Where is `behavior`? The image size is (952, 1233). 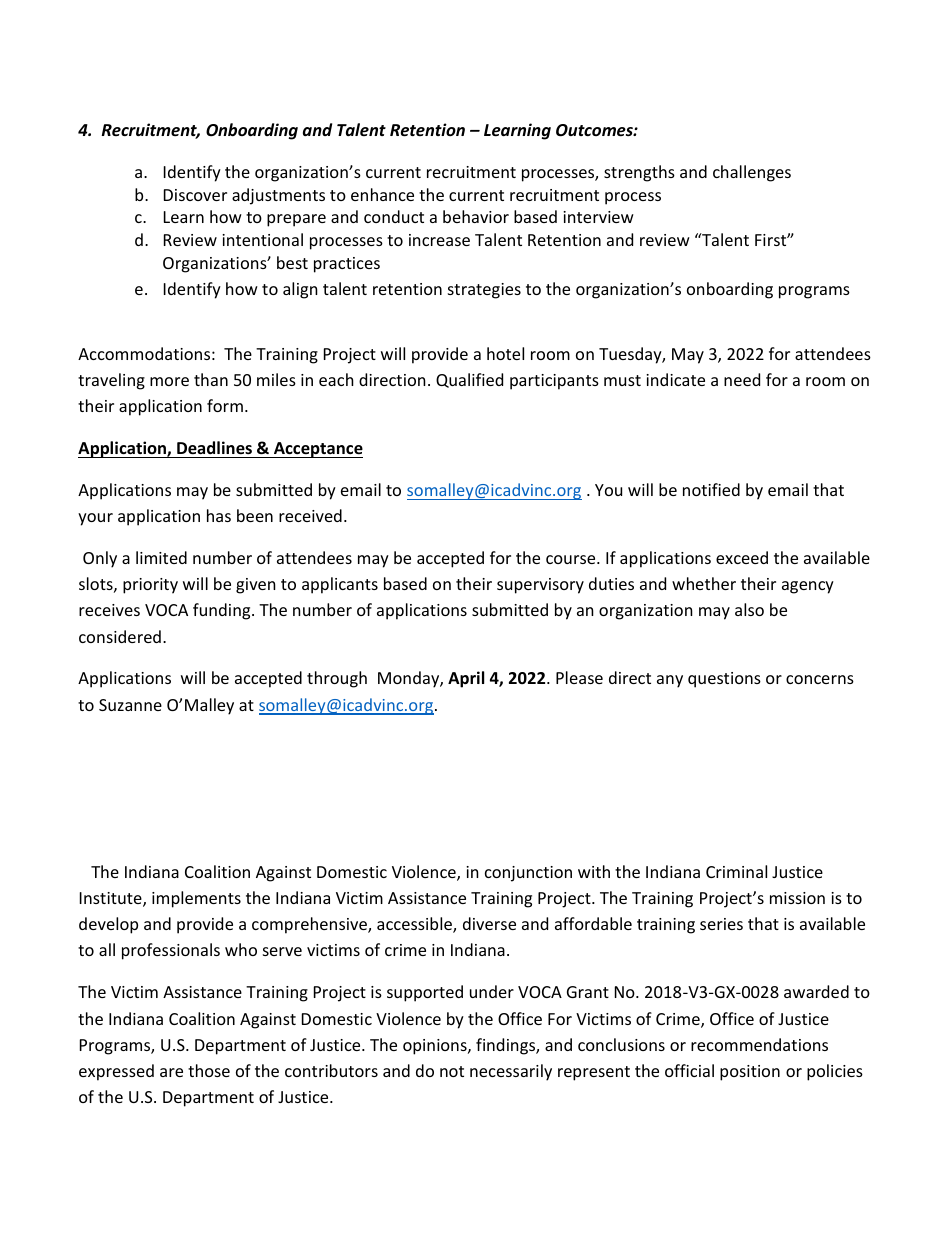 behavior is located at coordinates (476, 216).
